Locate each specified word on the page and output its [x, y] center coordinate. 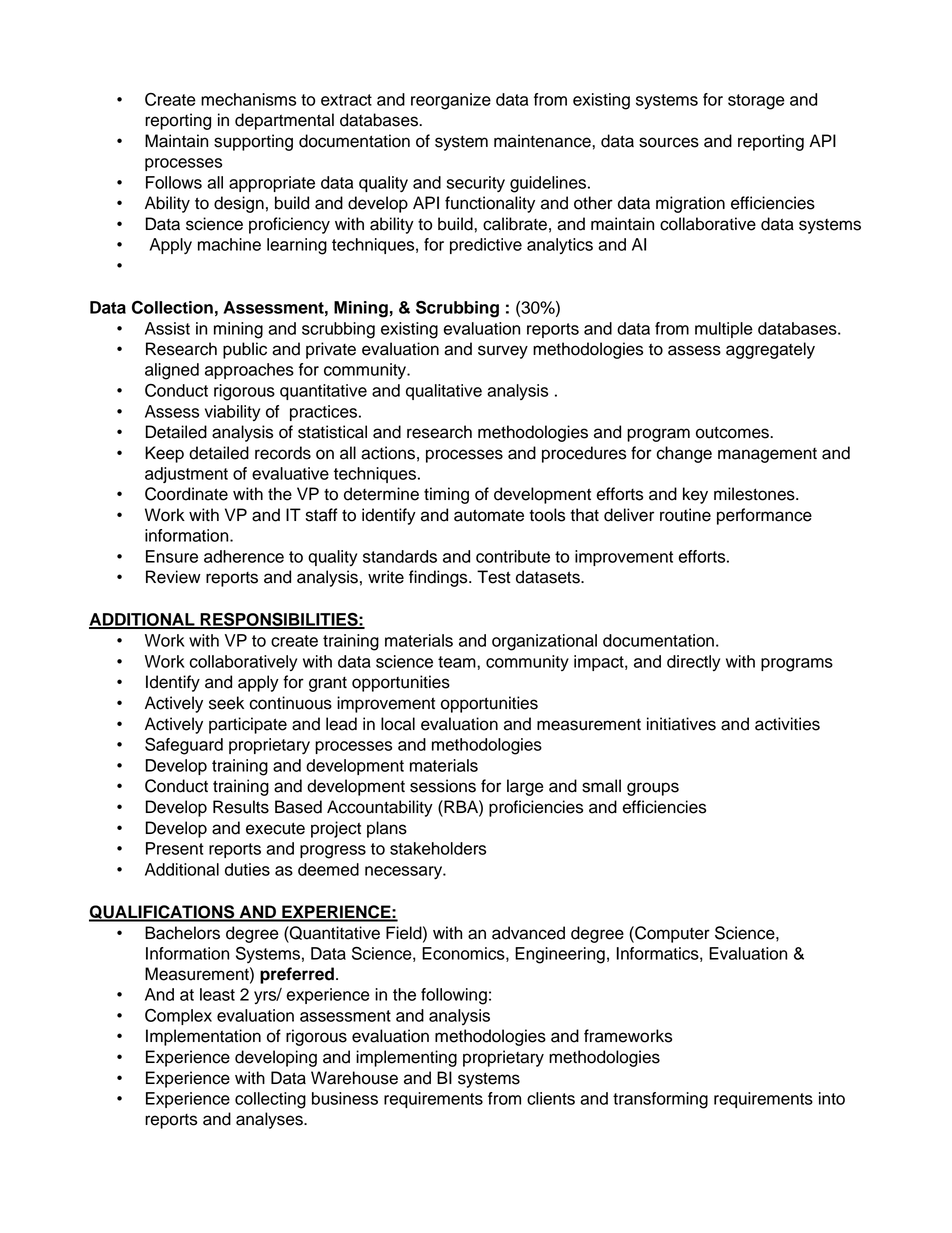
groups [653, 789]
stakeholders [438, 848]
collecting [270, 1100]
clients [551, 1098]
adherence [244, 556]
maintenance [543, 141]
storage [756, 102]
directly [693, 663]
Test [494, 577]
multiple [724, 330]
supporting [253, 142]
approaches [249, 371]
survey [503, 352]
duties [247, 869]
